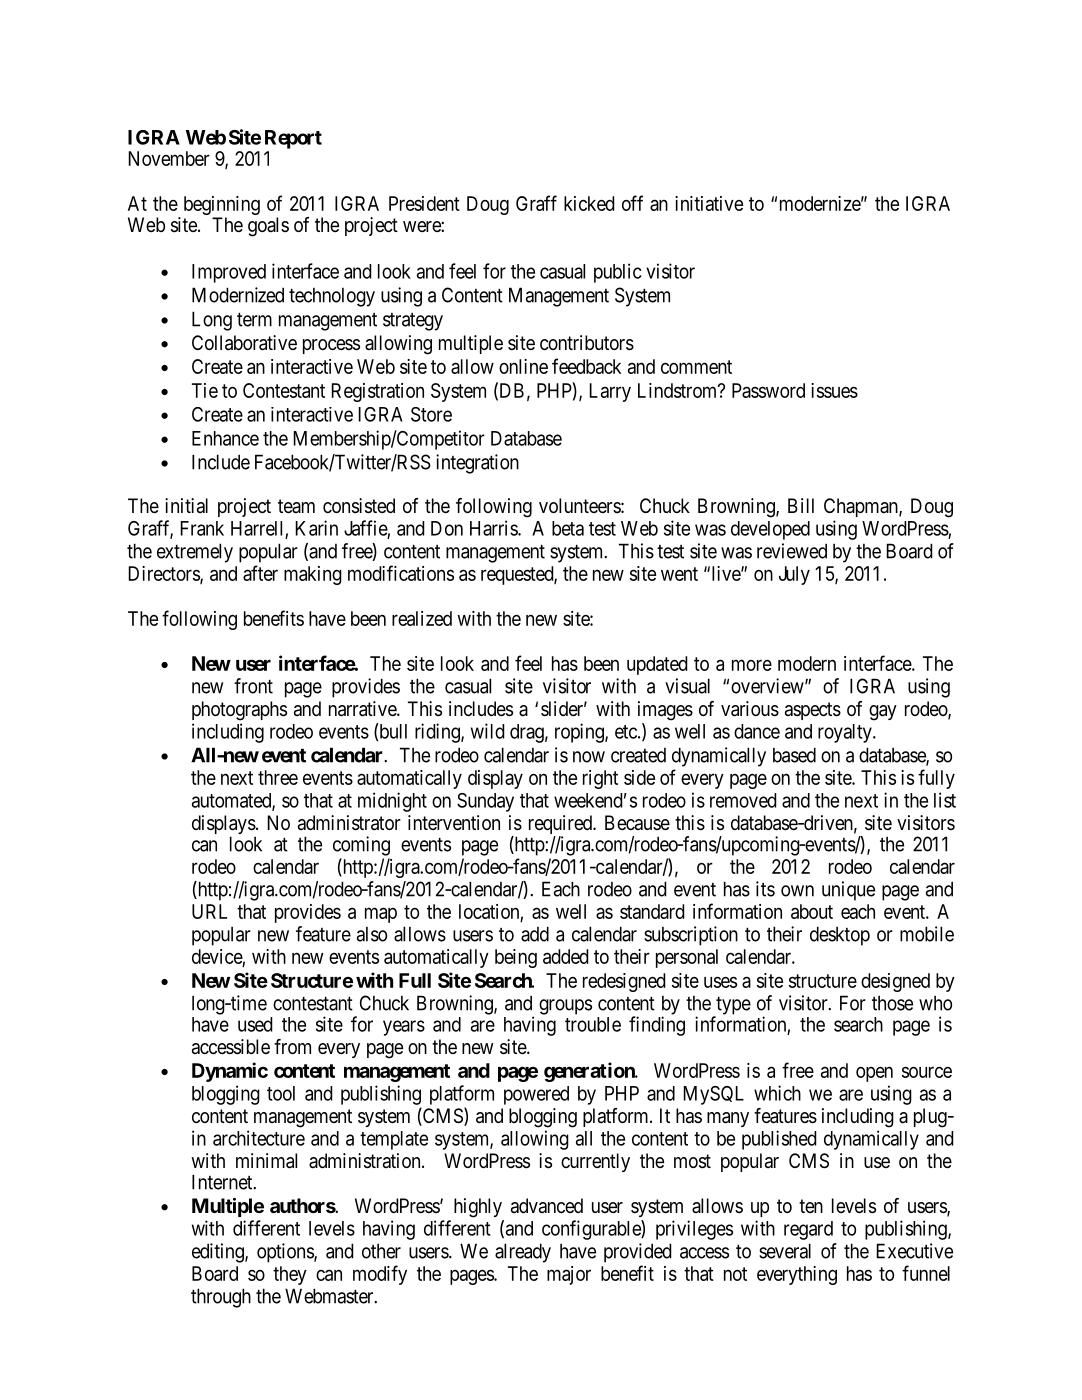 Image resolution: width=1082 pixels, height=1400 pixels. Describe the element at coordinates (709, 203) in the document. I see `initiative` at that location.
